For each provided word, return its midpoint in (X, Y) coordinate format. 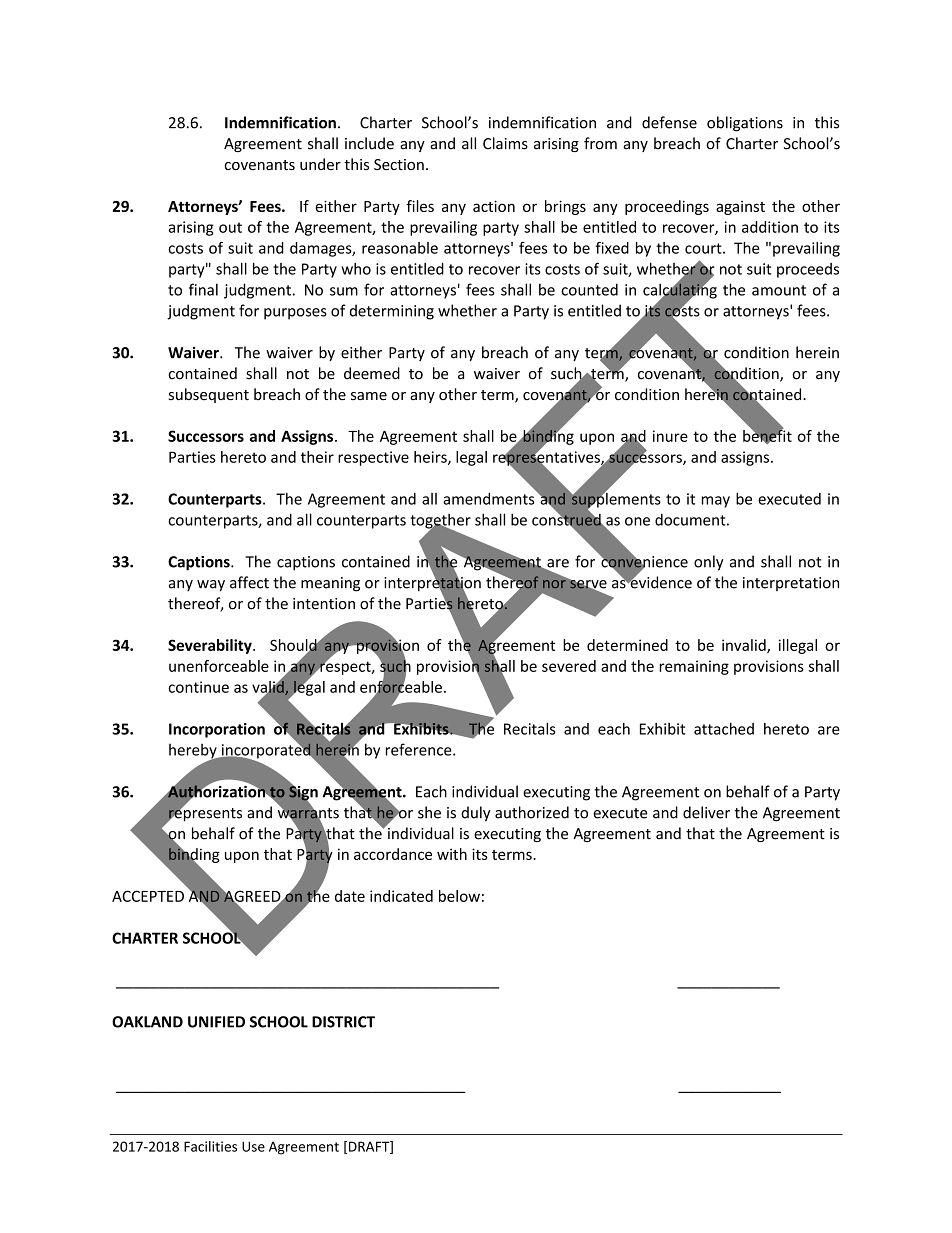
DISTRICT (343, 1022)
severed (569, 666)
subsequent (209, 395)
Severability (211, 646)
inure (670, 436)
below (459, 896)
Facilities (210, 1146)
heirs (431, 458)
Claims (505, 143)
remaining (694, 667)
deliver (706, 812)
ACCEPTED (148, 896)
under (320, 164)
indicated (401, 896)
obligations (745, 124)
